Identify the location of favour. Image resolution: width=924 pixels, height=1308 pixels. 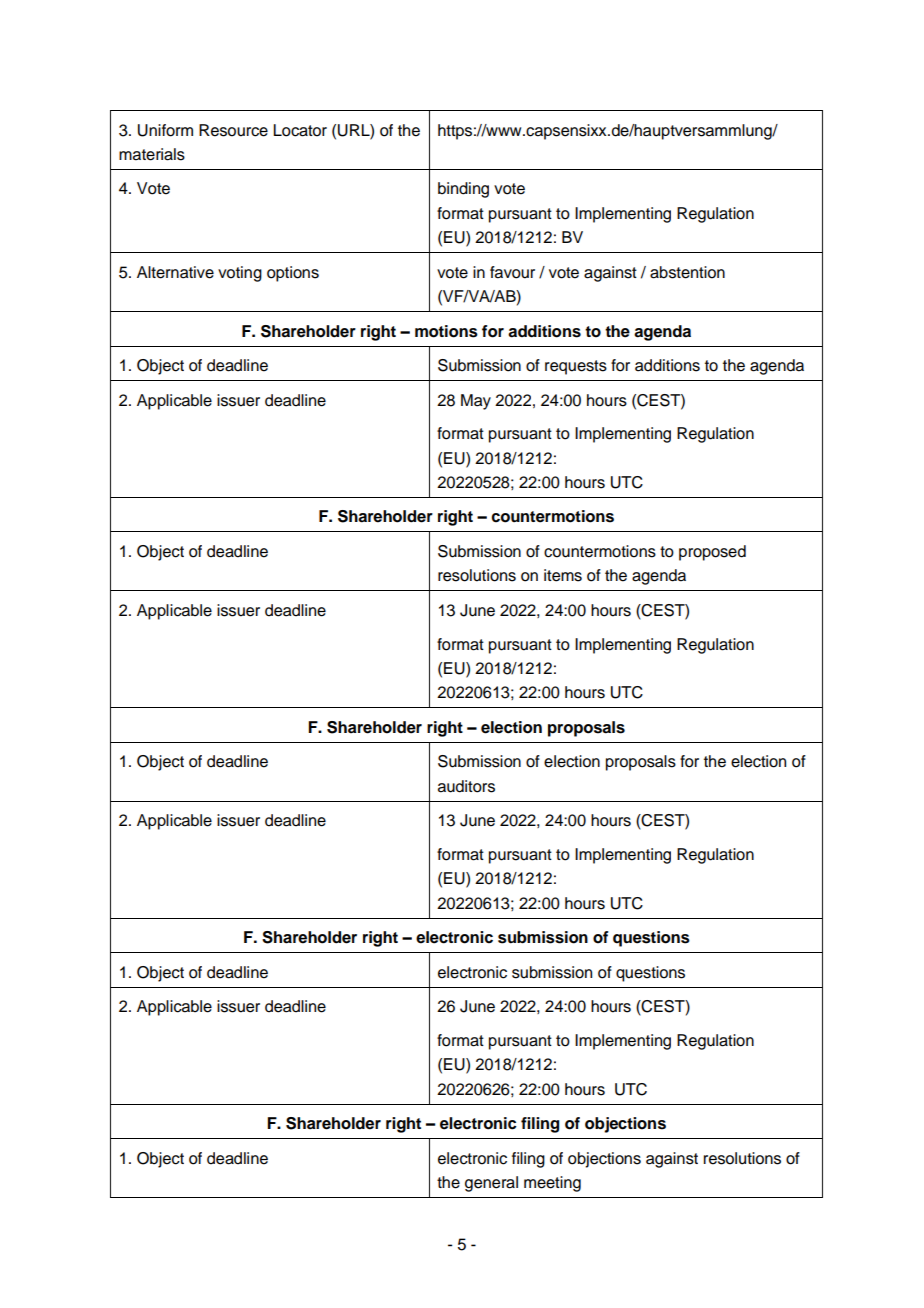
(512, 272).
